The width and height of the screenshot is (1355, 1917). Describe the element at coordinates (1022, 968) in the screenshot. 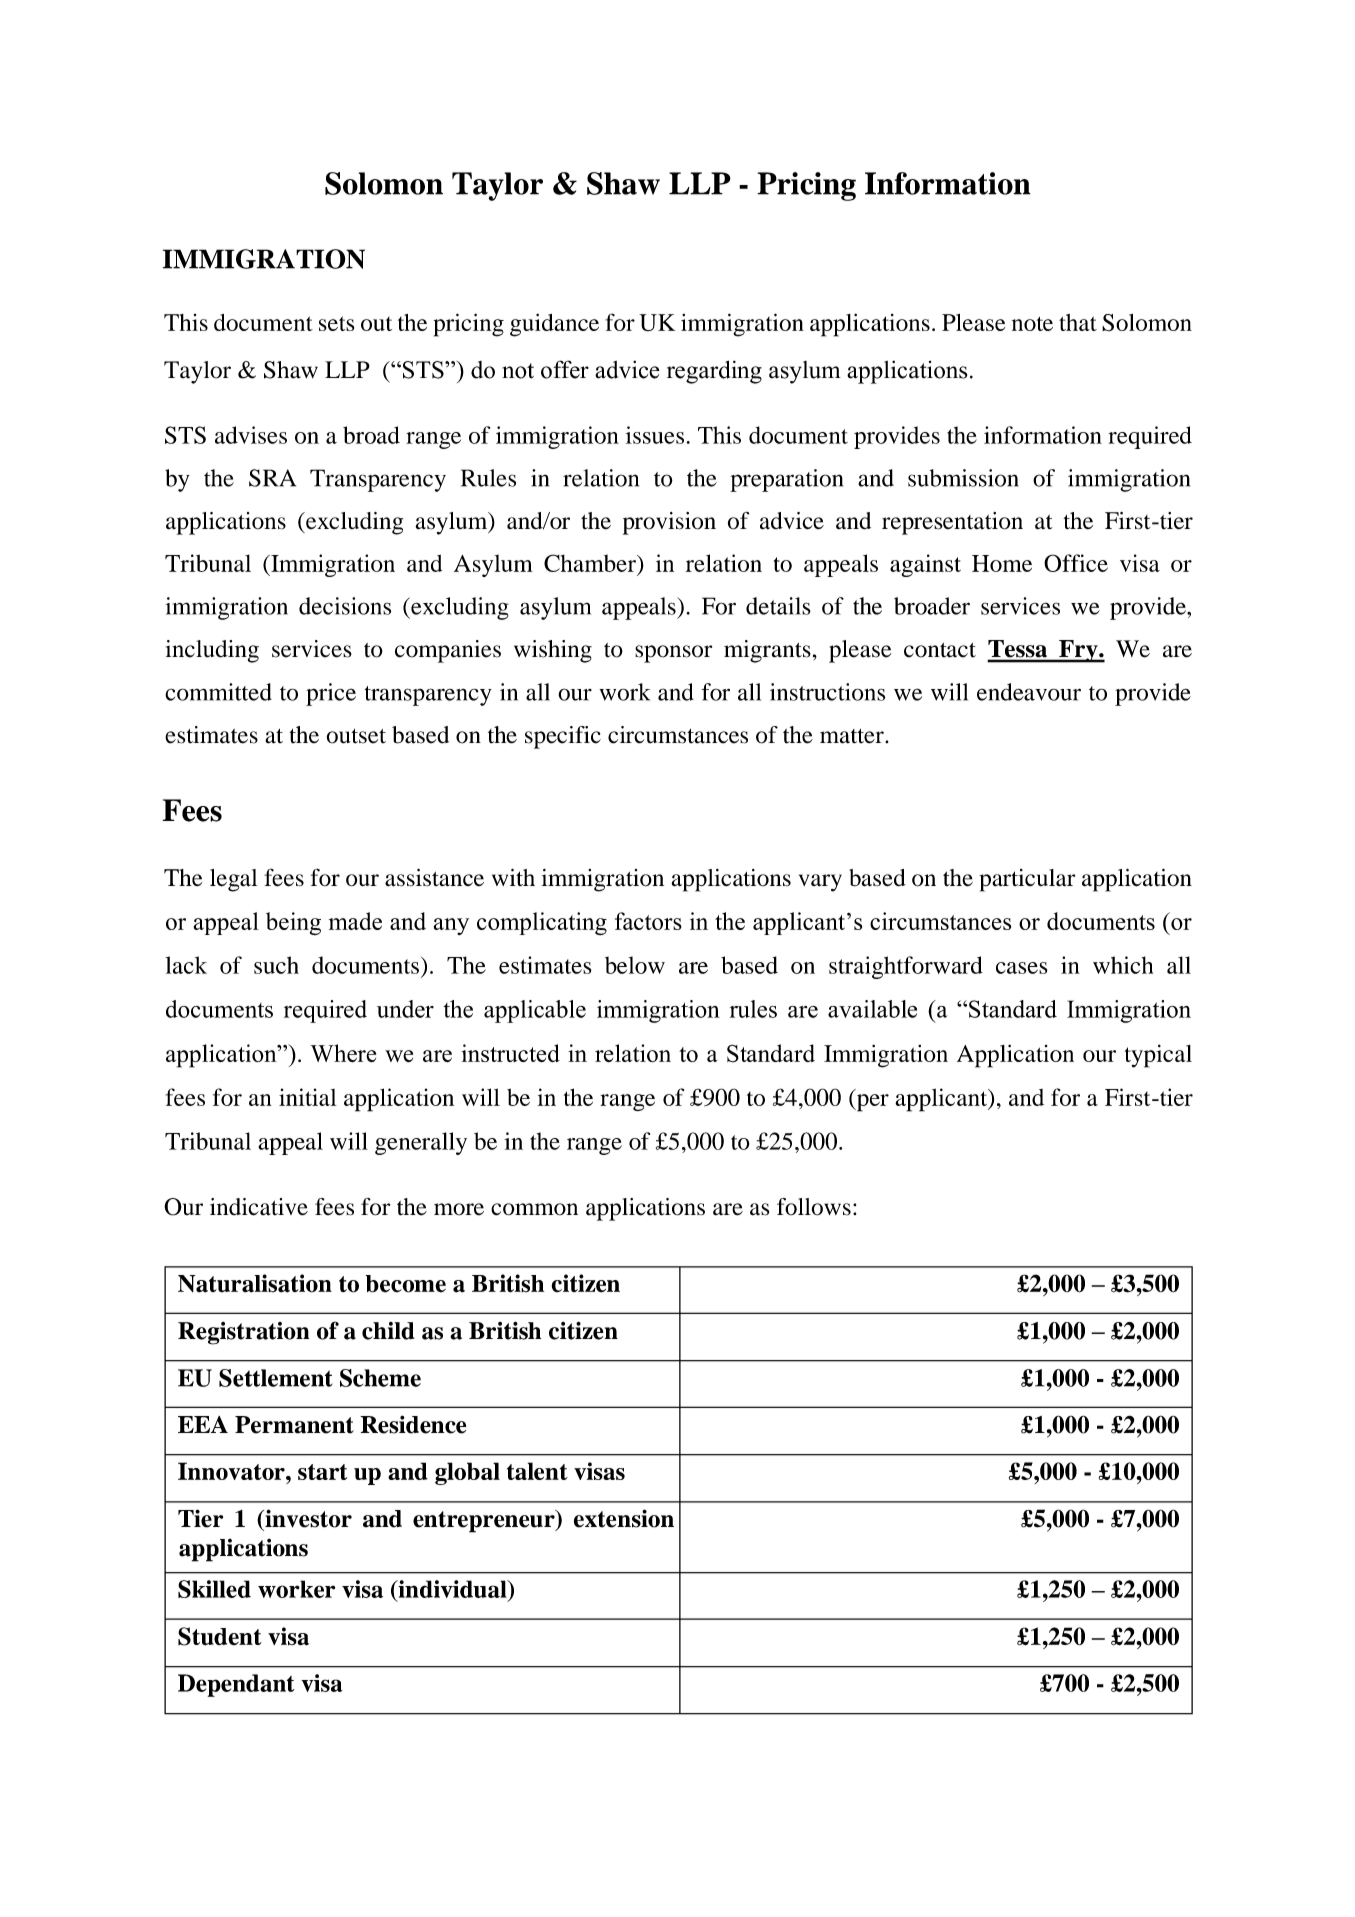

I see `cases` at that location.
